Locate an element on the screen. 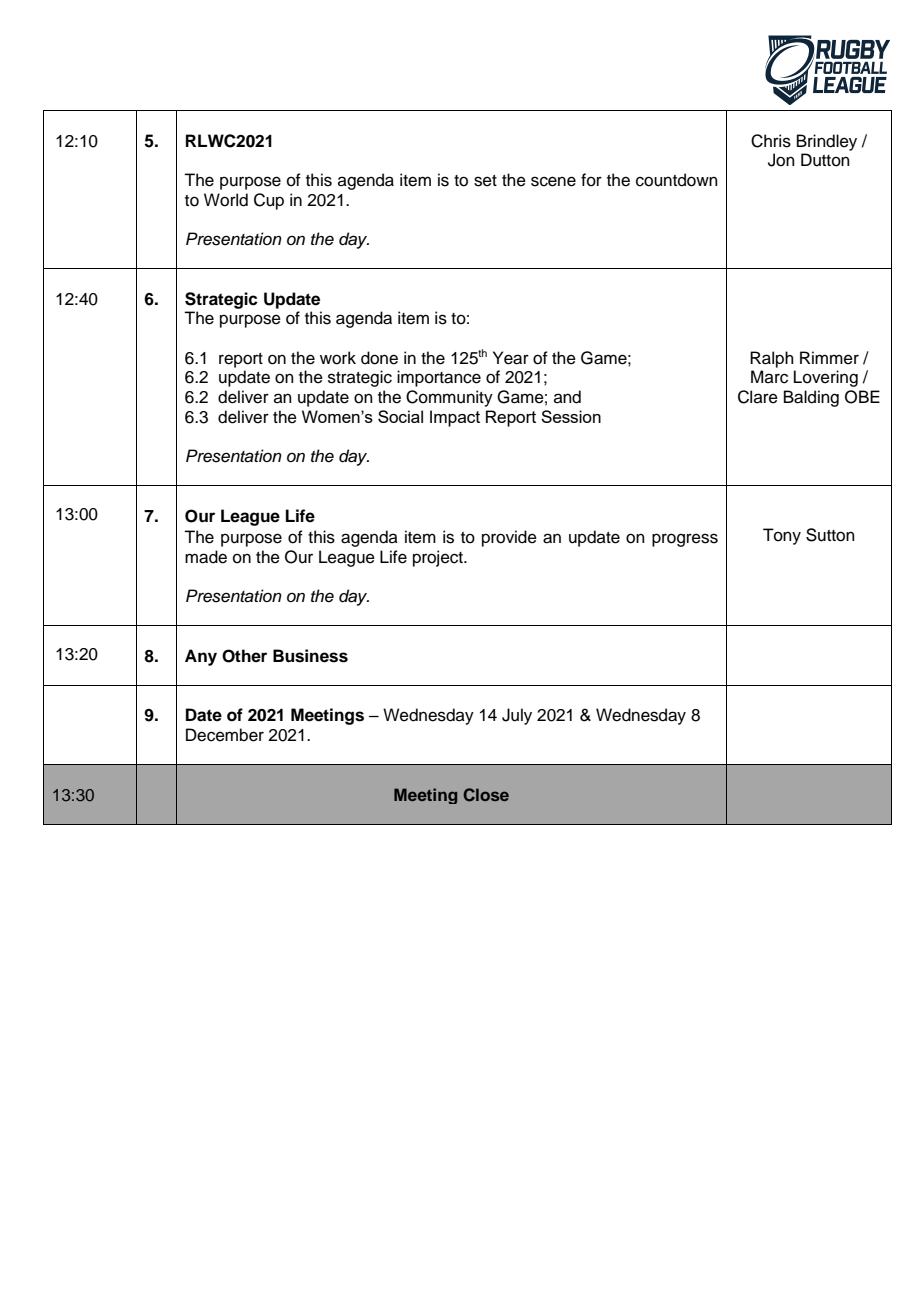 This screenshot has width=924, height=1308. December is located at coordinates (225, 735).
